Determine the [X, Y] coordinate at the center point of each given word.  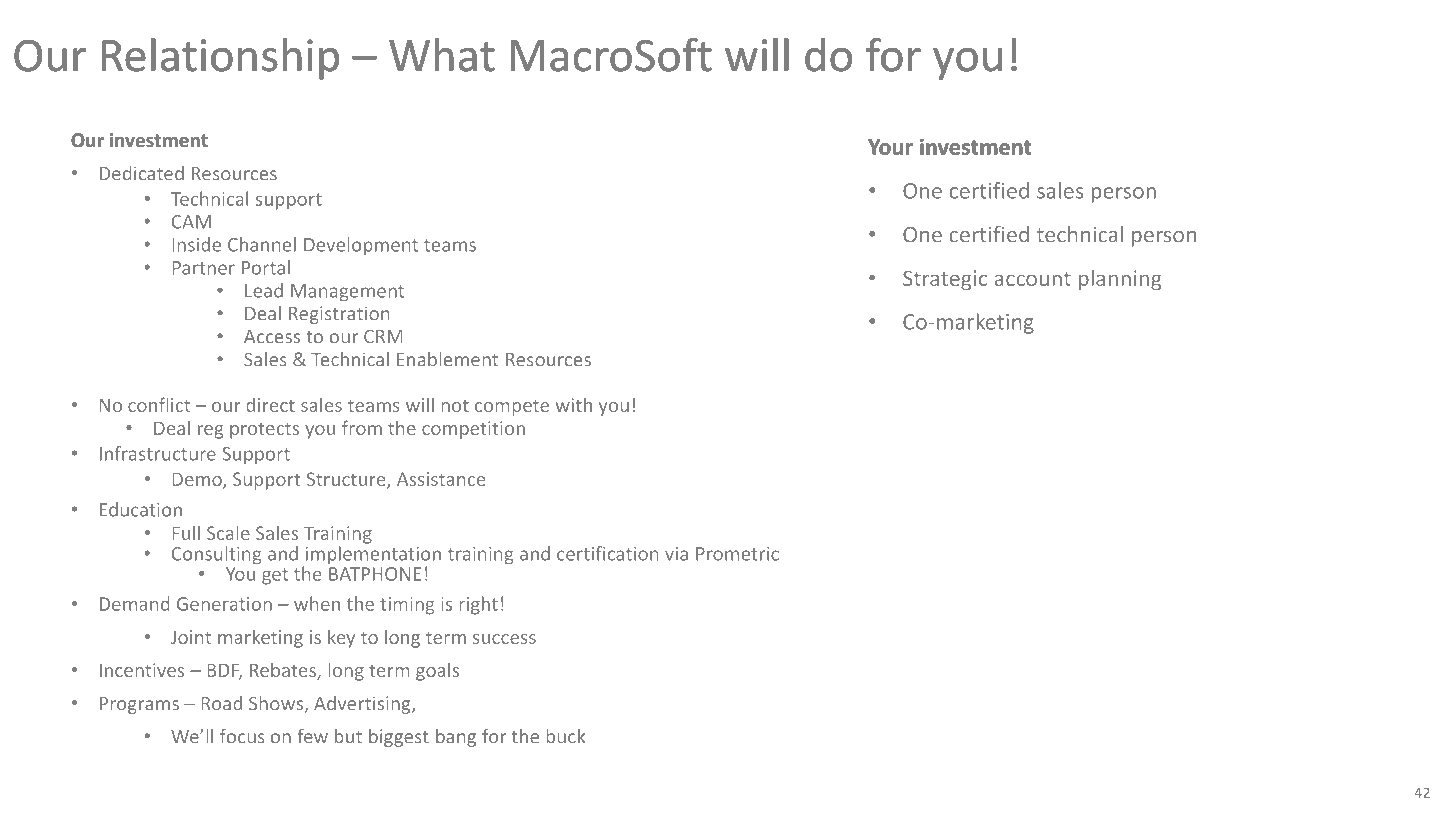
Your [890, 147]
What [442, 55]
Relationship [220, 59]
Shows [277, 704]
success [504, 639]
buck [565, 736]
